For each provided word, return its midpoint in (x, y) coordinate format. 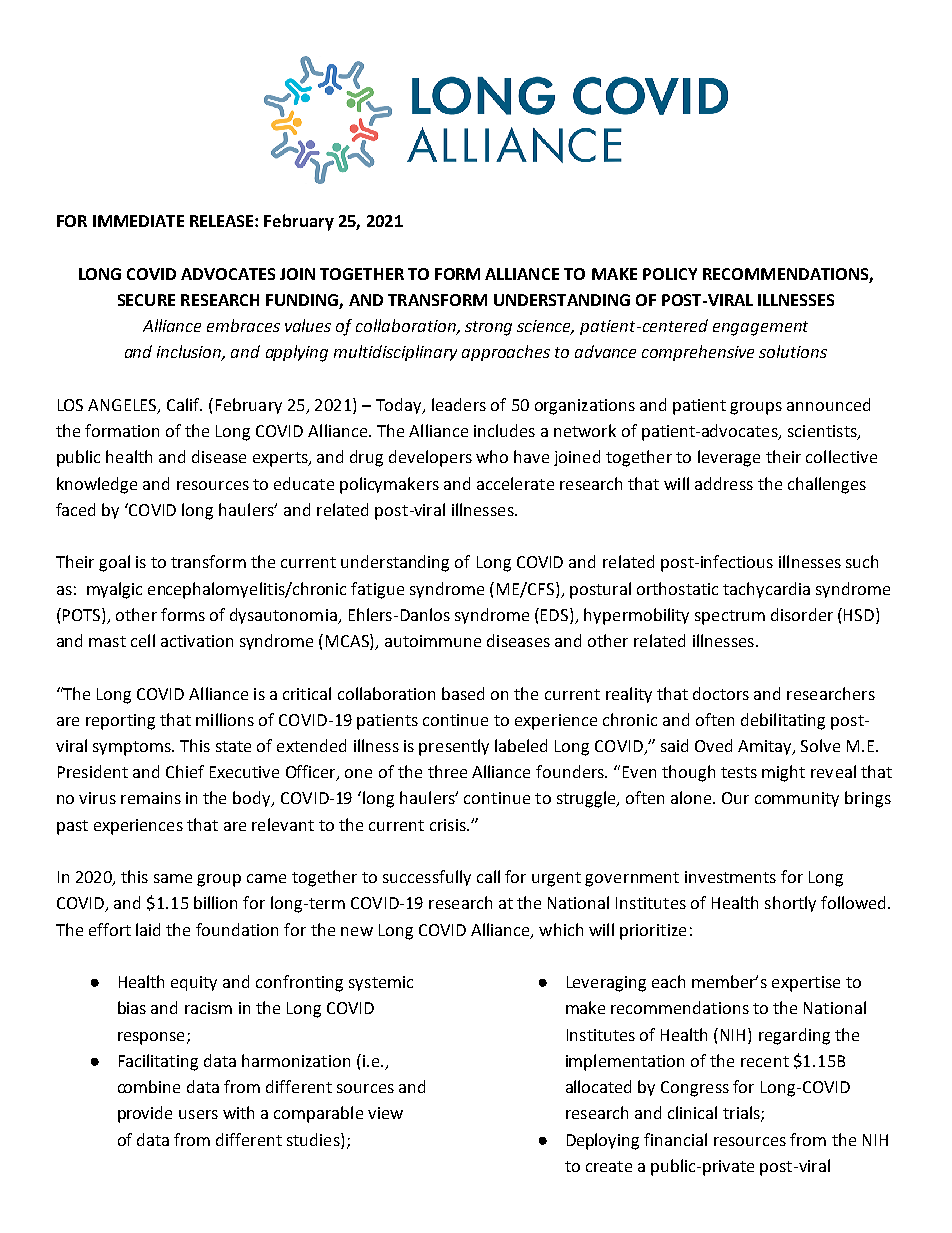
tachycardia (766, 590)
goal (114, 563)
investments (730, 877)
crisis (449, 825)
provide (145, 1114)
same (173, 878)
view (385, 1113)
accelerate (515, 483)
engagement (760, 328)
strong (488, 328)
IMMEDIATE (138, 221)
